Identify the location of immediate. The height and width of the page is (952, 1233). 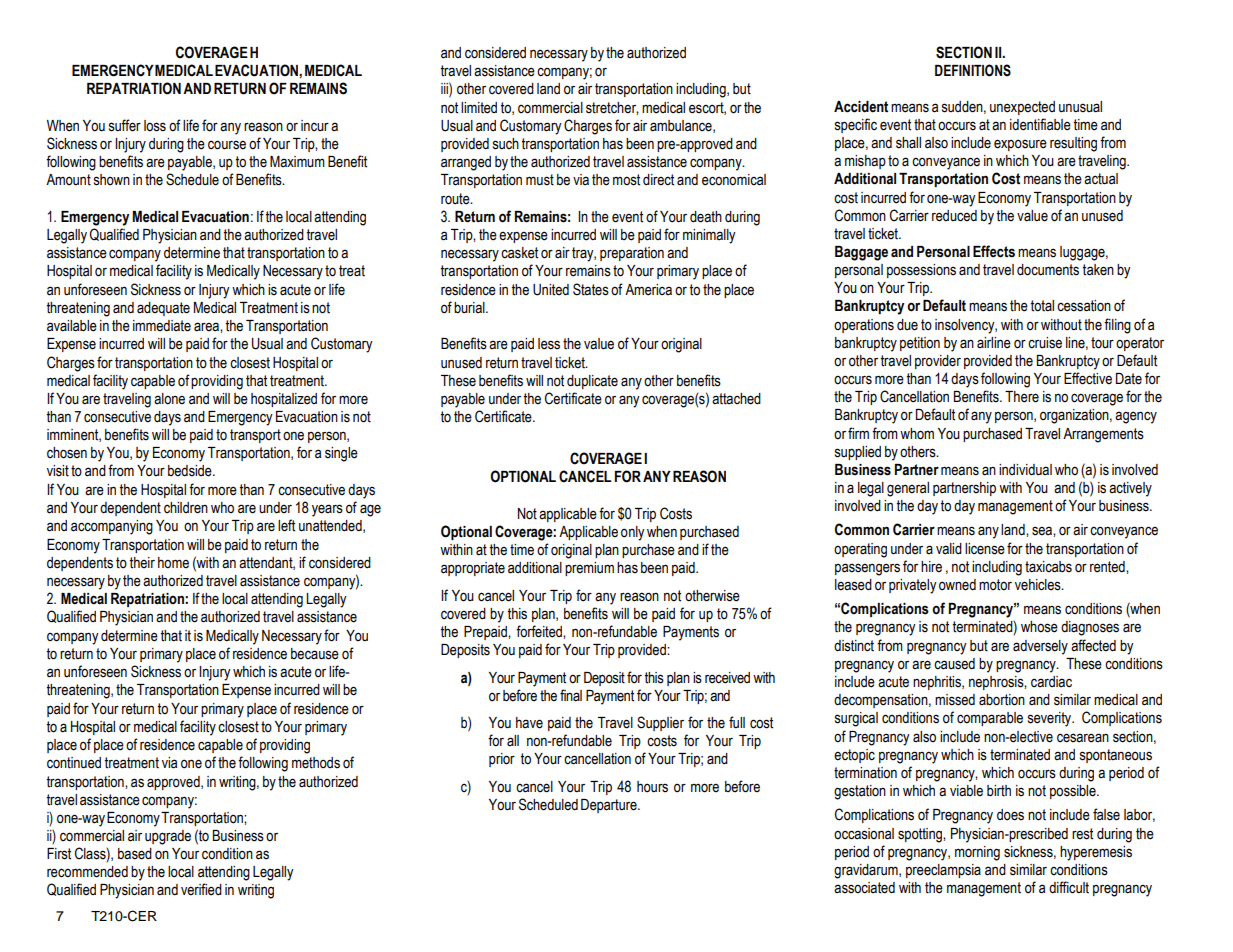
(162, 326).
